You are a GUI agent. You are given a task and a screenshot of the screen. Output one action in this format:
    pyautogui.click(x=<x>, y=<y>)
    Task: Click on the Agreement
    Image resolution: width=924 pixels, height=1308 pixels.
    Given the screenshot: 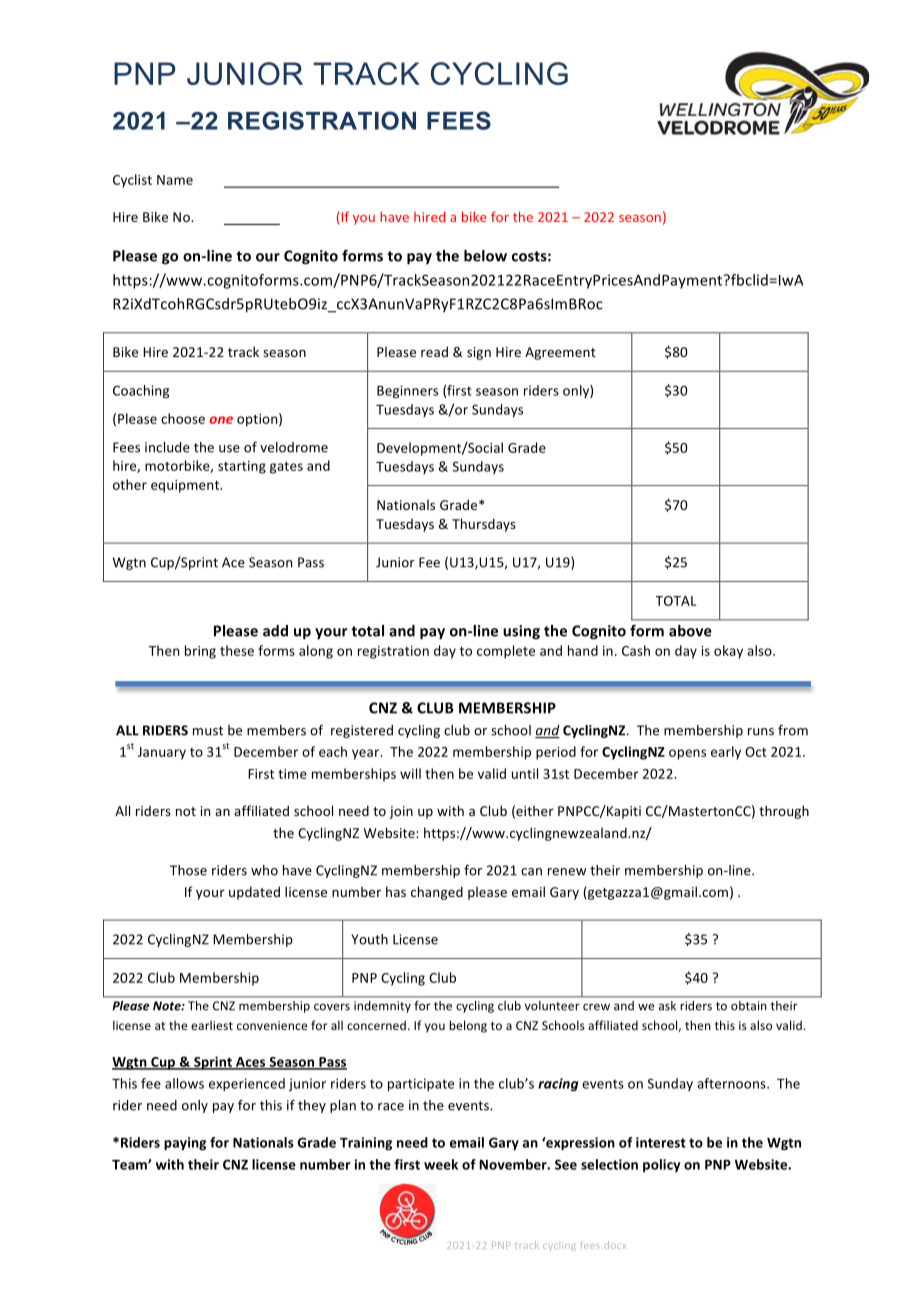 What is the action you would take?
    pyautogui.click(x=560, y=353)
